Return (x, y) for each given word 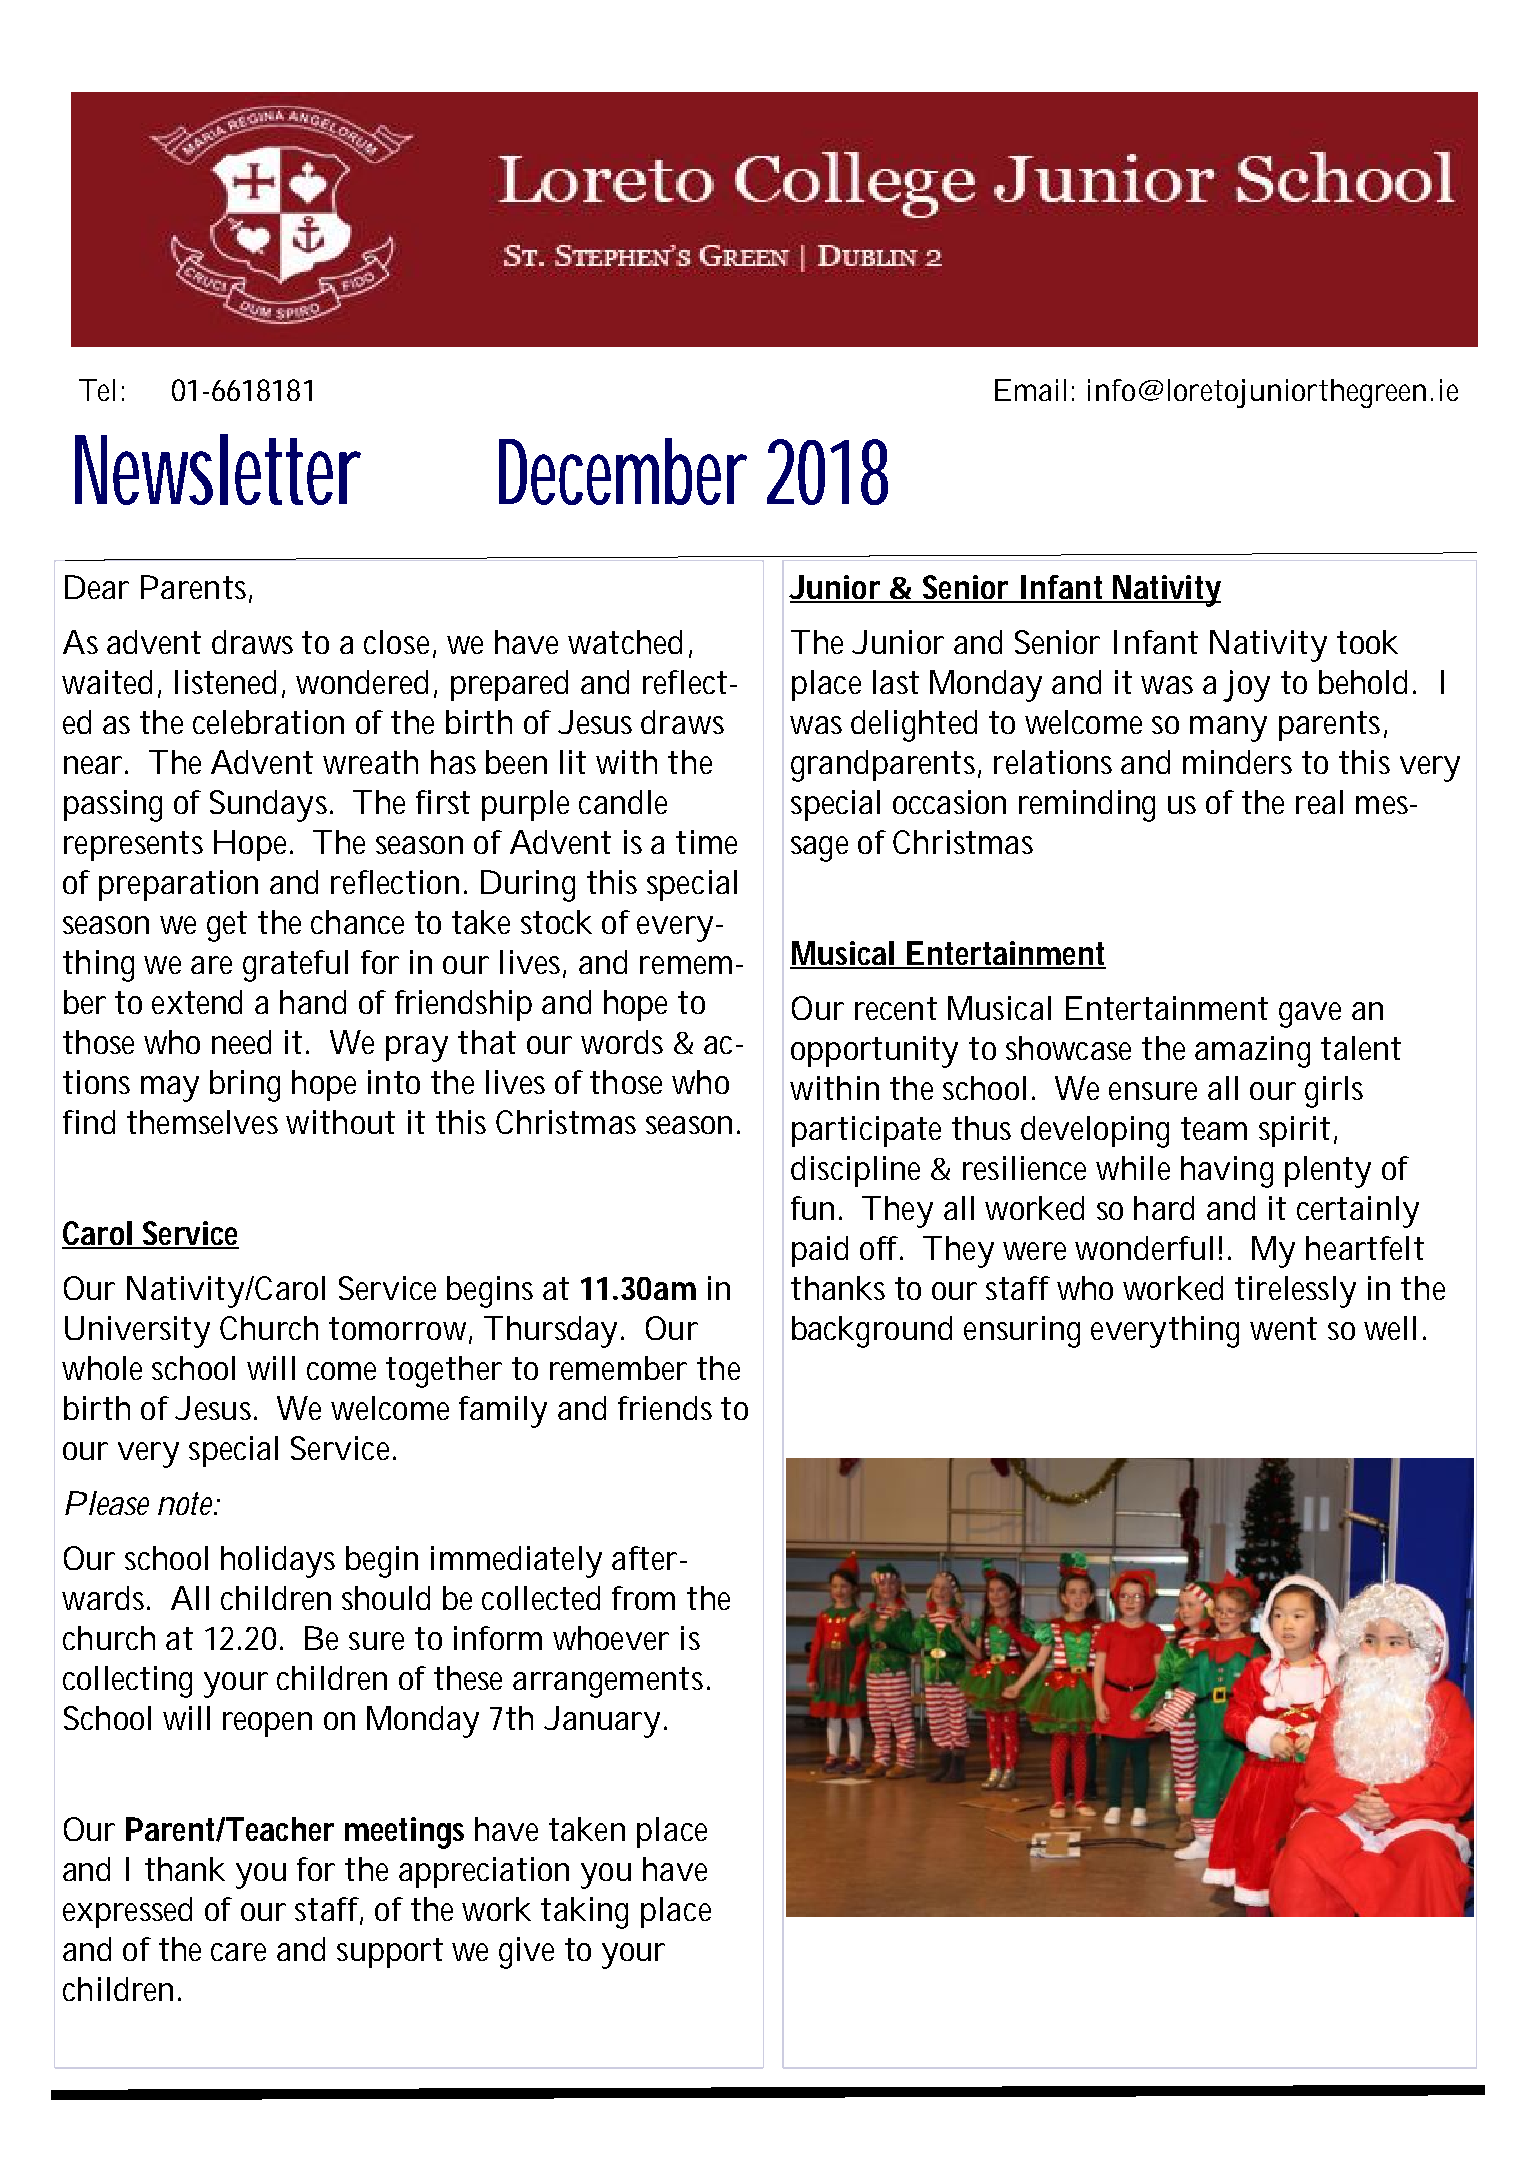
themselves (202, 1122)
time (706, 842)
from (643, 1598)
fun (812, 1208)
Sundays (271, 806)
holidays (278, 1562)
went (1283, 1328)
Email (1030, 390)
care (238, 1952)
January (602, 1722)
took (1367, 642)
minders (1237, 762)
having (1227, 1172)
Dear (97, 587)
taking (584, 1913)
